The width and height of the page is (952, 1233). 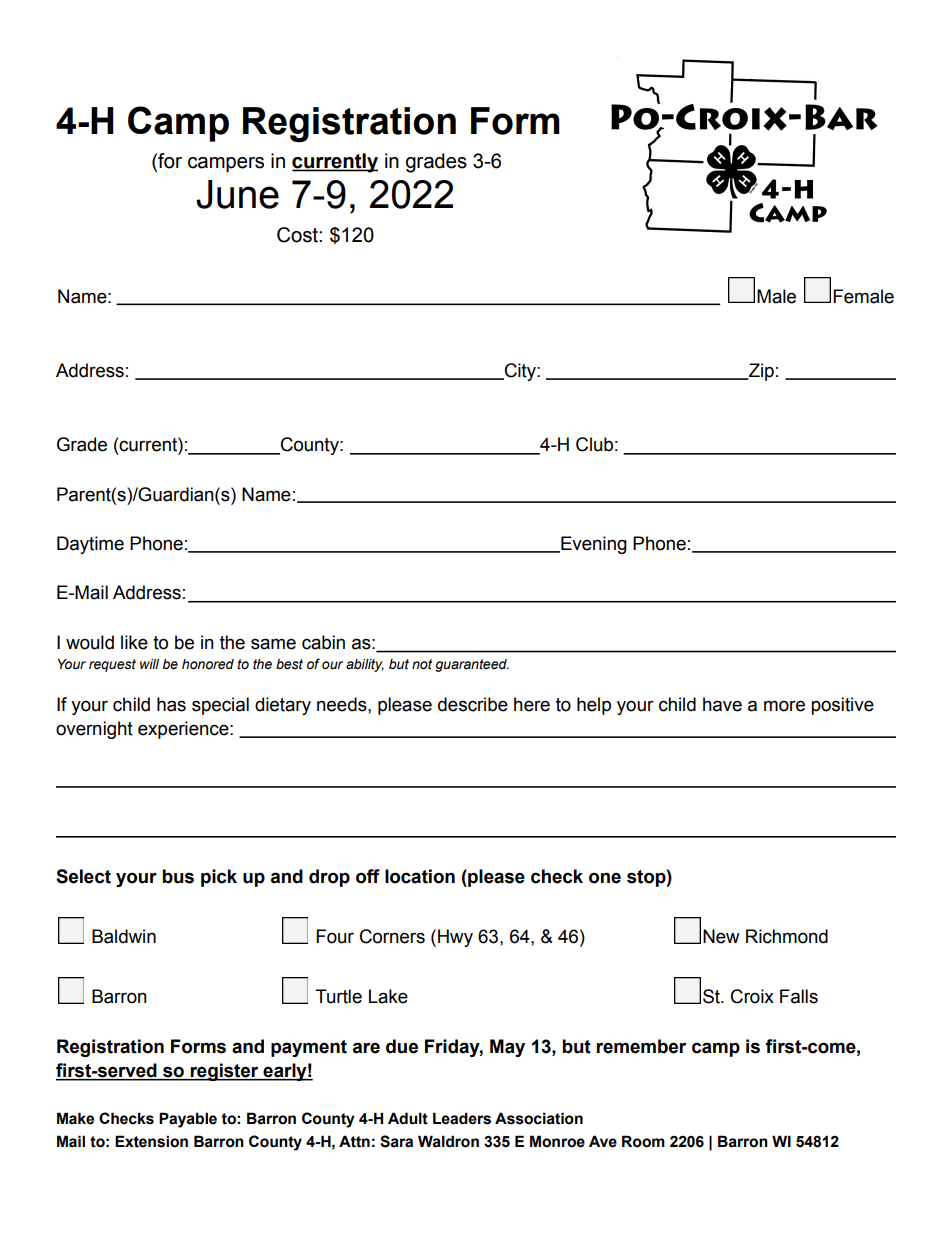 I want to click on bus, so click(x=178, y=876).
